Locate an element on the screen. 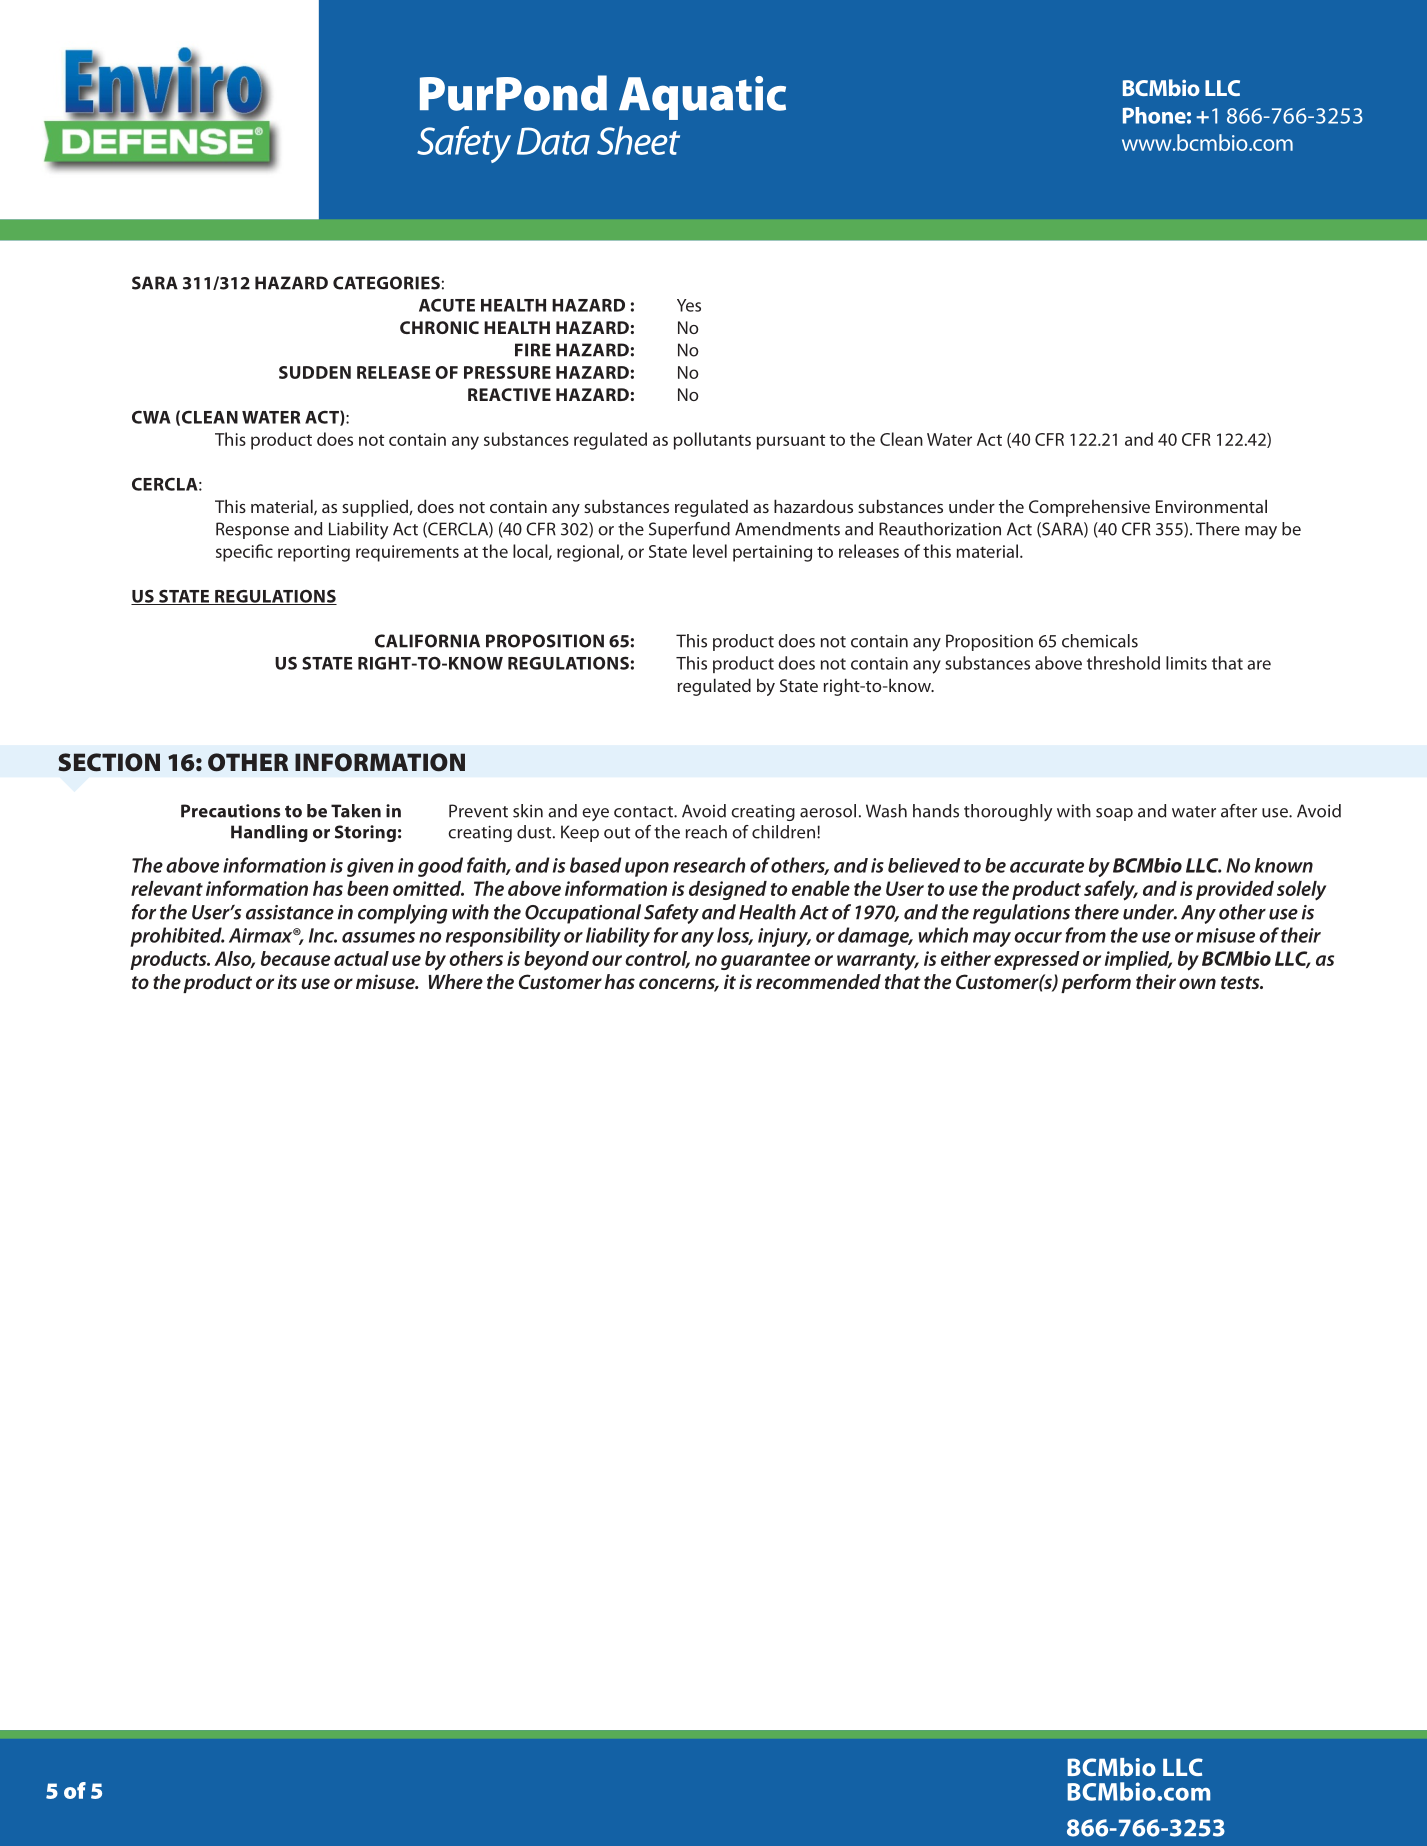 Image resolution: width=1427 pixels, height=1846 pixels. Data is located at coordinates (553, 141).
